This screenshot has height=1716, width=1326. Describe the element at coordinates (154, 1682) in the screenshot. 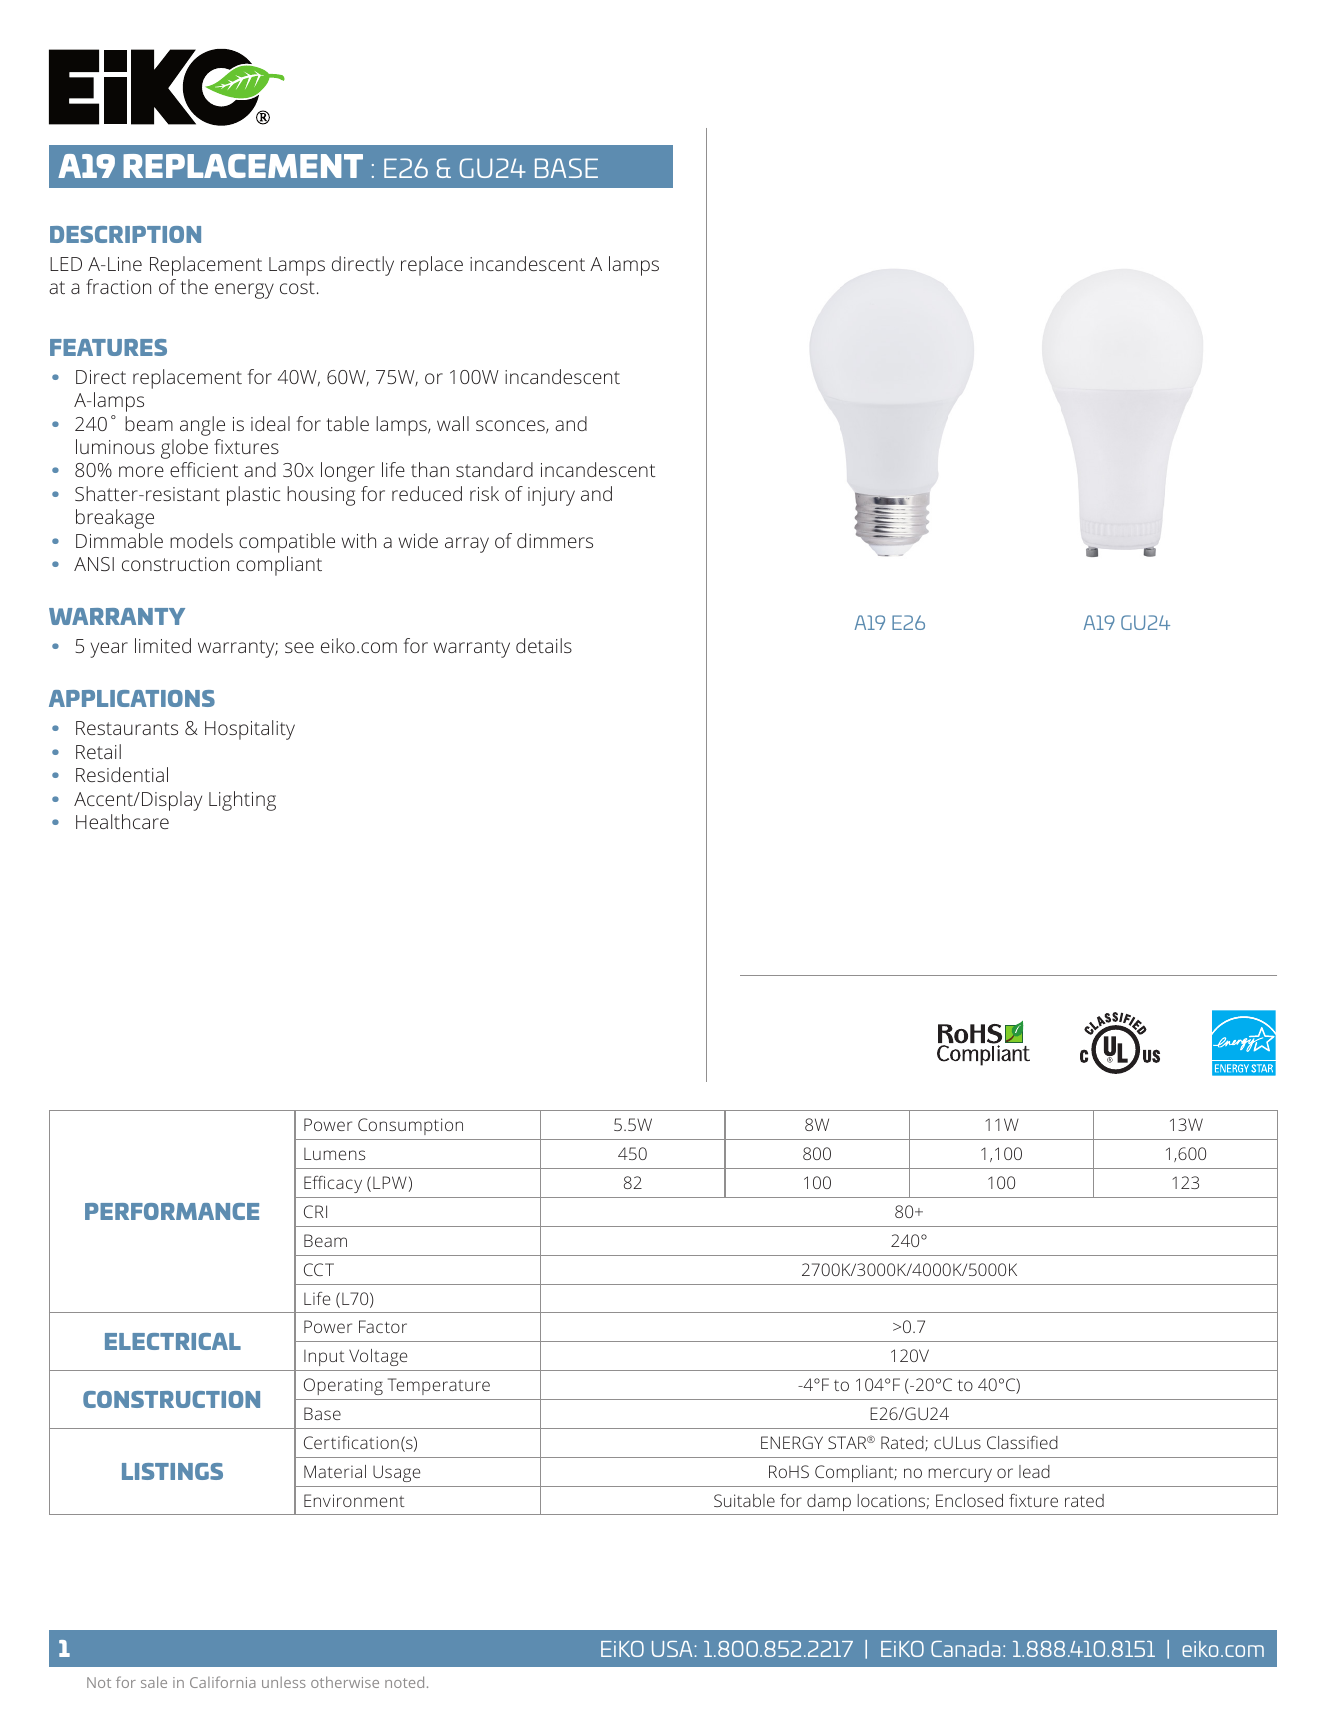

I see `sale` at that location.
